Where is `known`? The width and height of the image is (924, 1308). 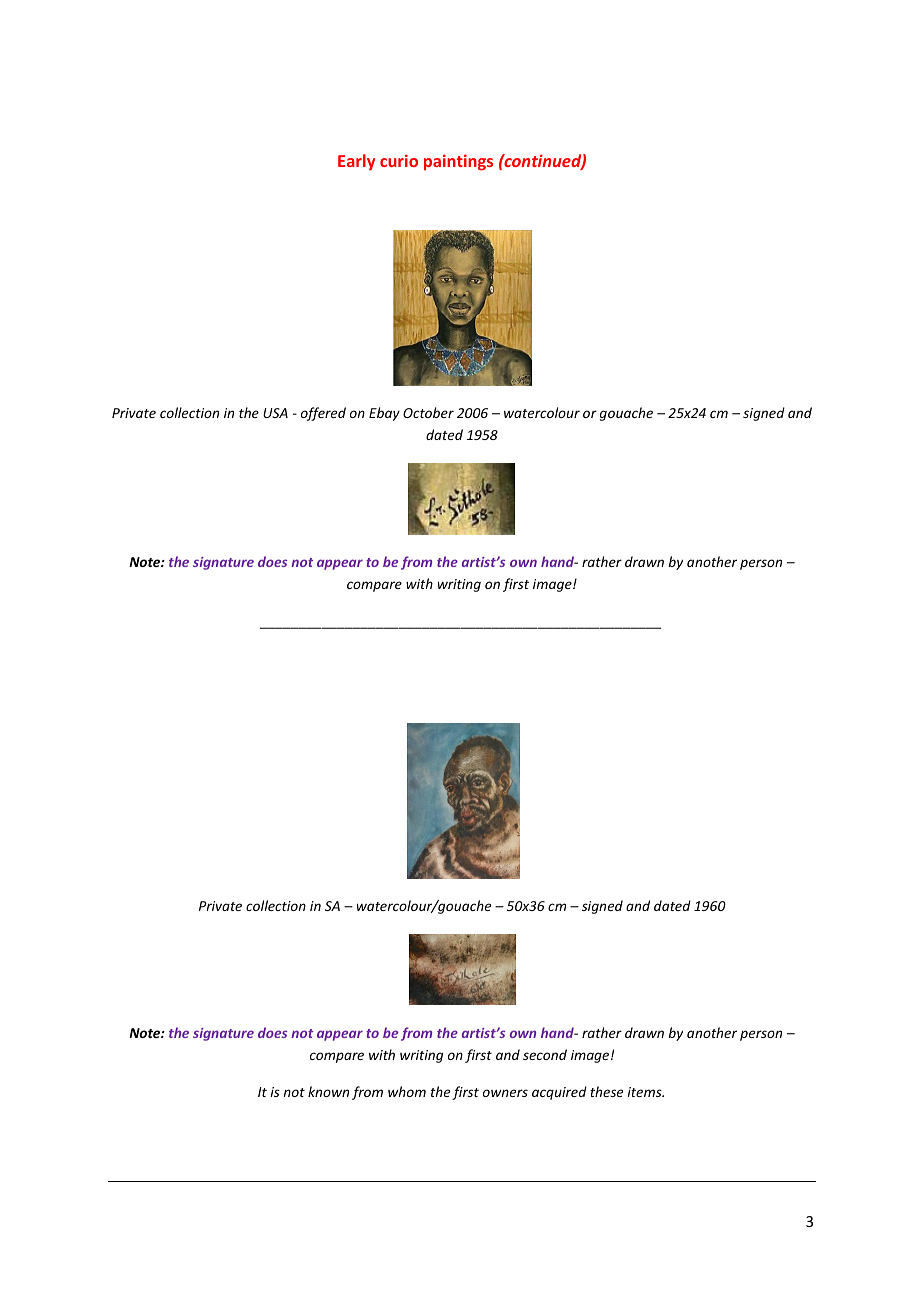 known is located at coordinates (328, 1091).
